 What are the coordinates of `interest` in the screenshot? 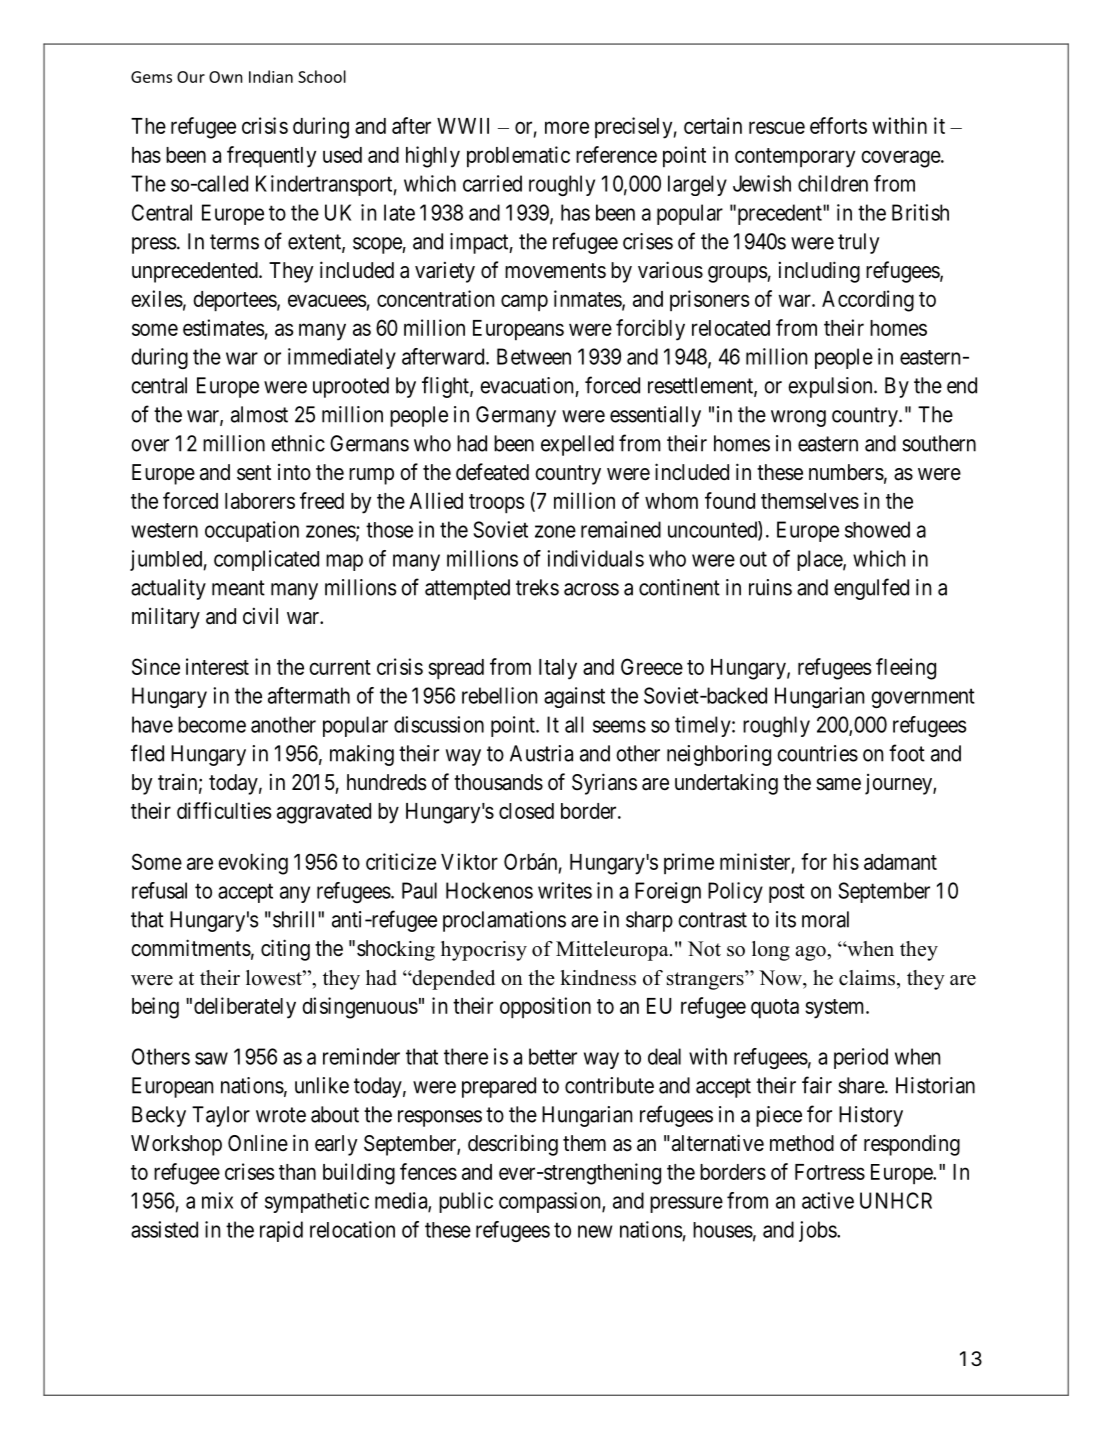 It's located at (217, 666).
